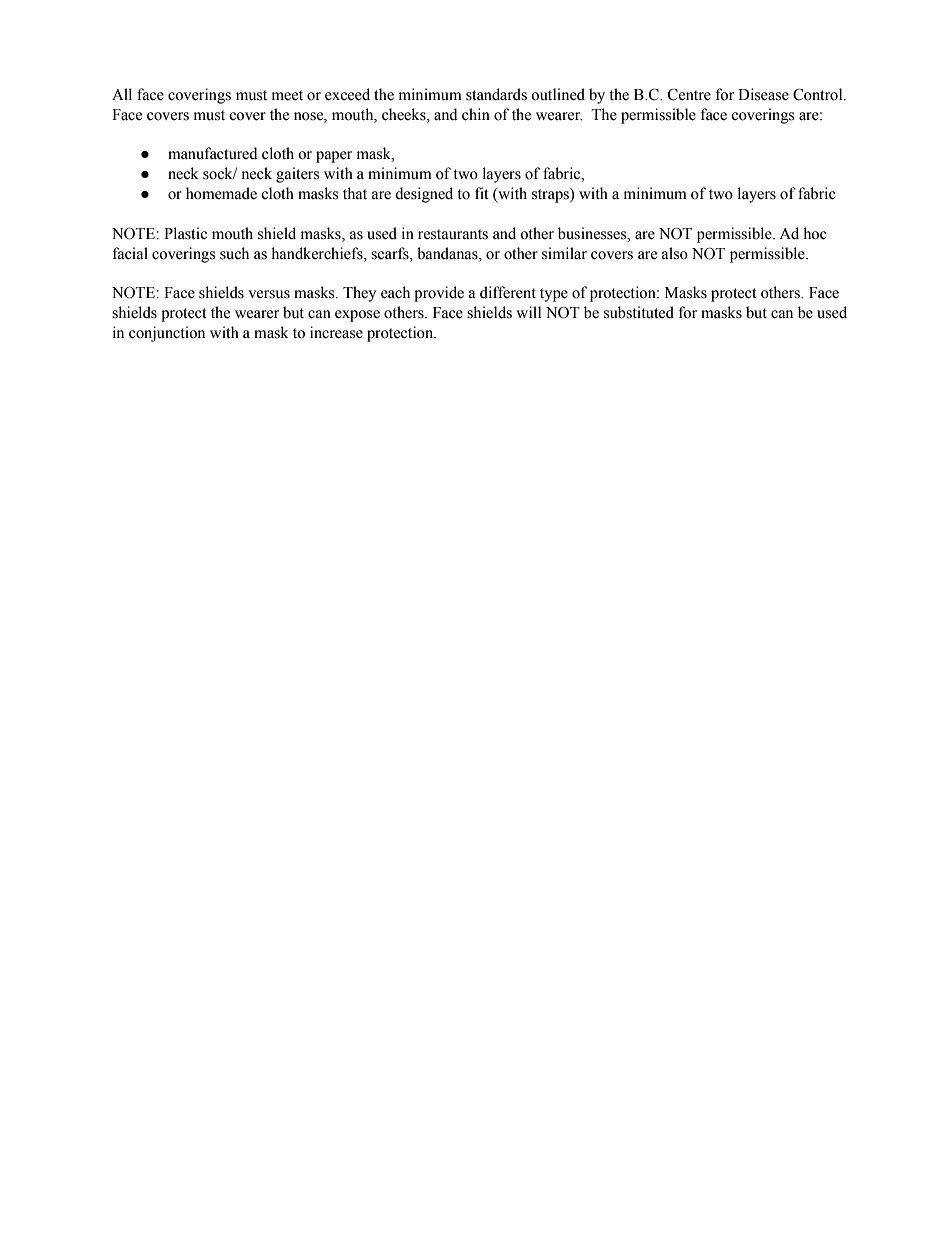 This screenshot has height=1233, width=952. Describe the element at coordinates (167, 334) in the screenshot. I see `conjunction` at that location.
